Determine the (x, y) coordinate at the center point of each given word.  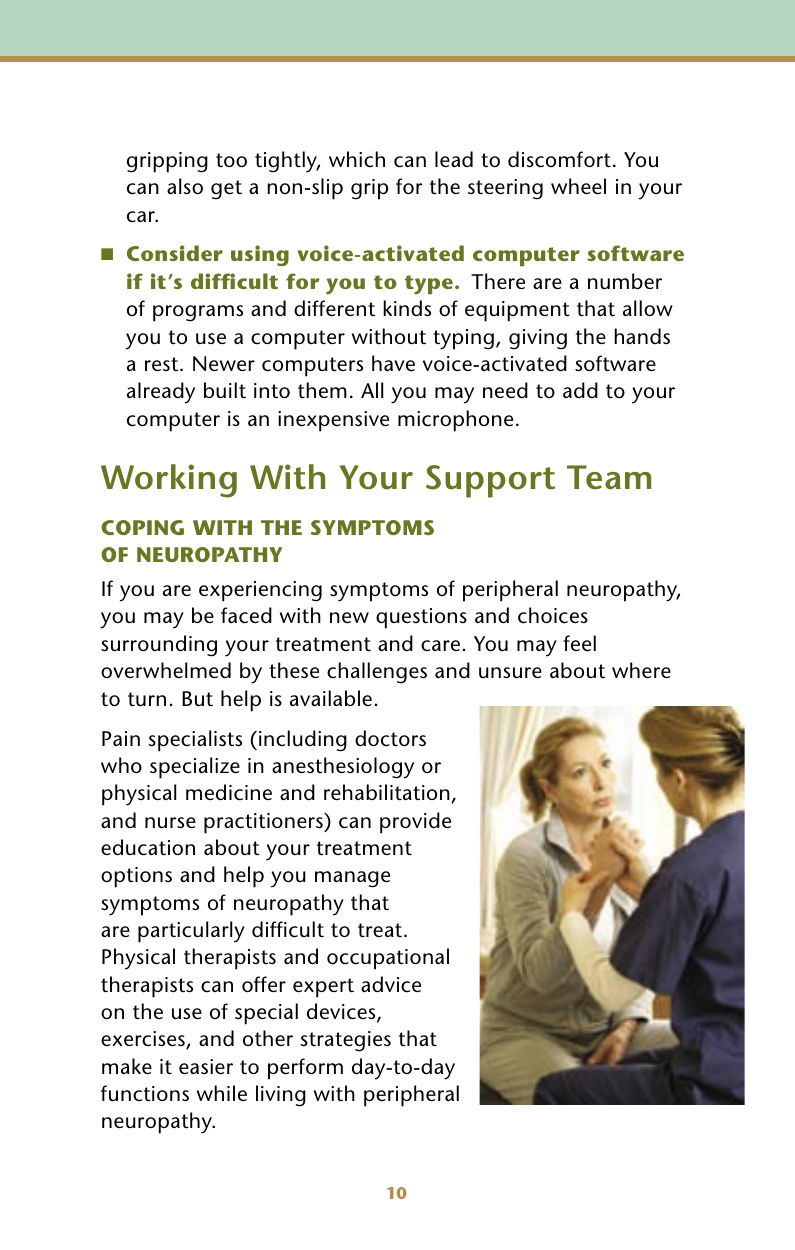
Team (609, 477)
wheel (578, 186)
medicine (229, 792)
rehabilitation (387, 792)
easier (206, 1067)
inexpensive (333, 421)
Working (169, 481)
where (641, 670)
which (357, 159)
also (185, 186)
